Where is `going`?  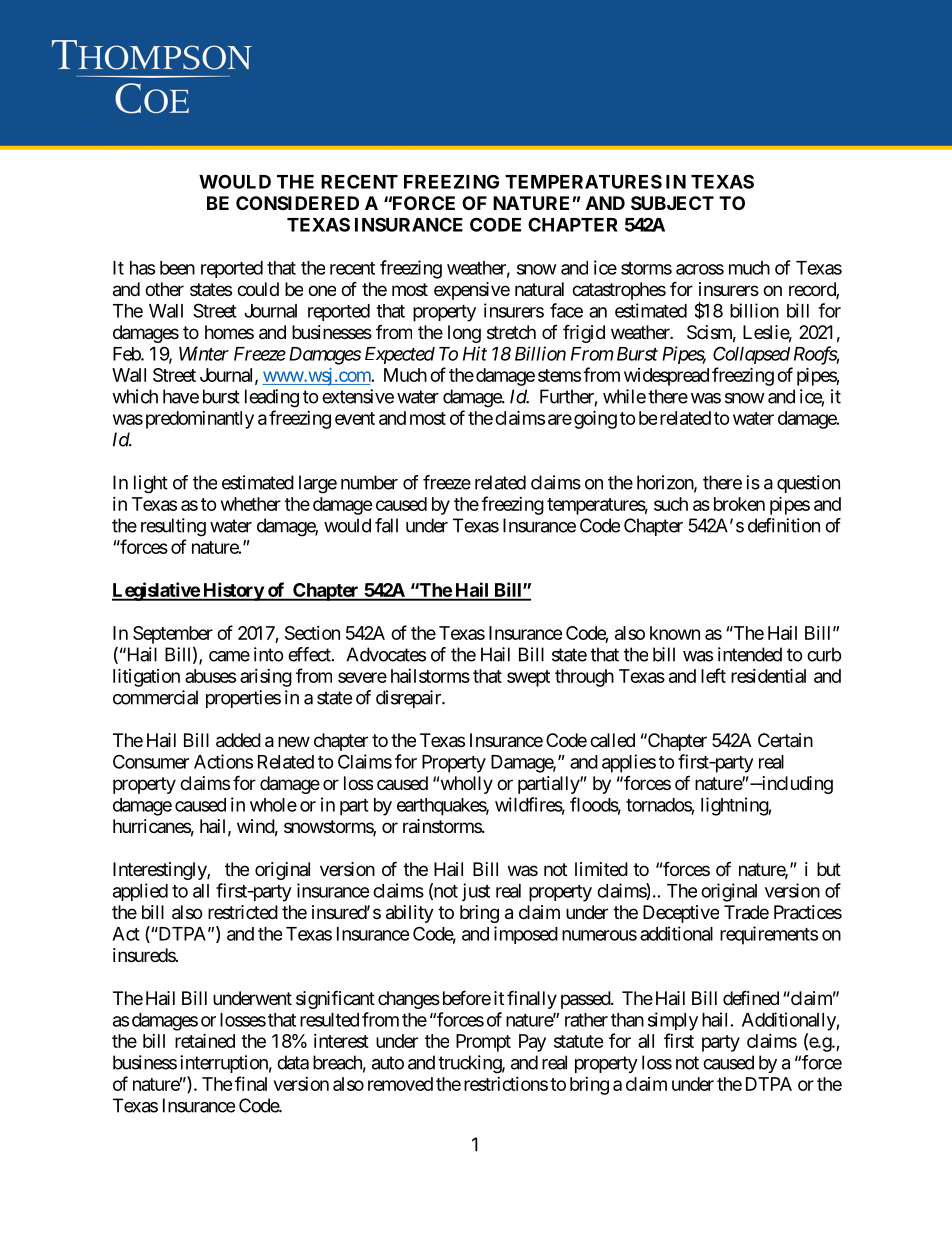 going is located at coordinates (595, 419).
